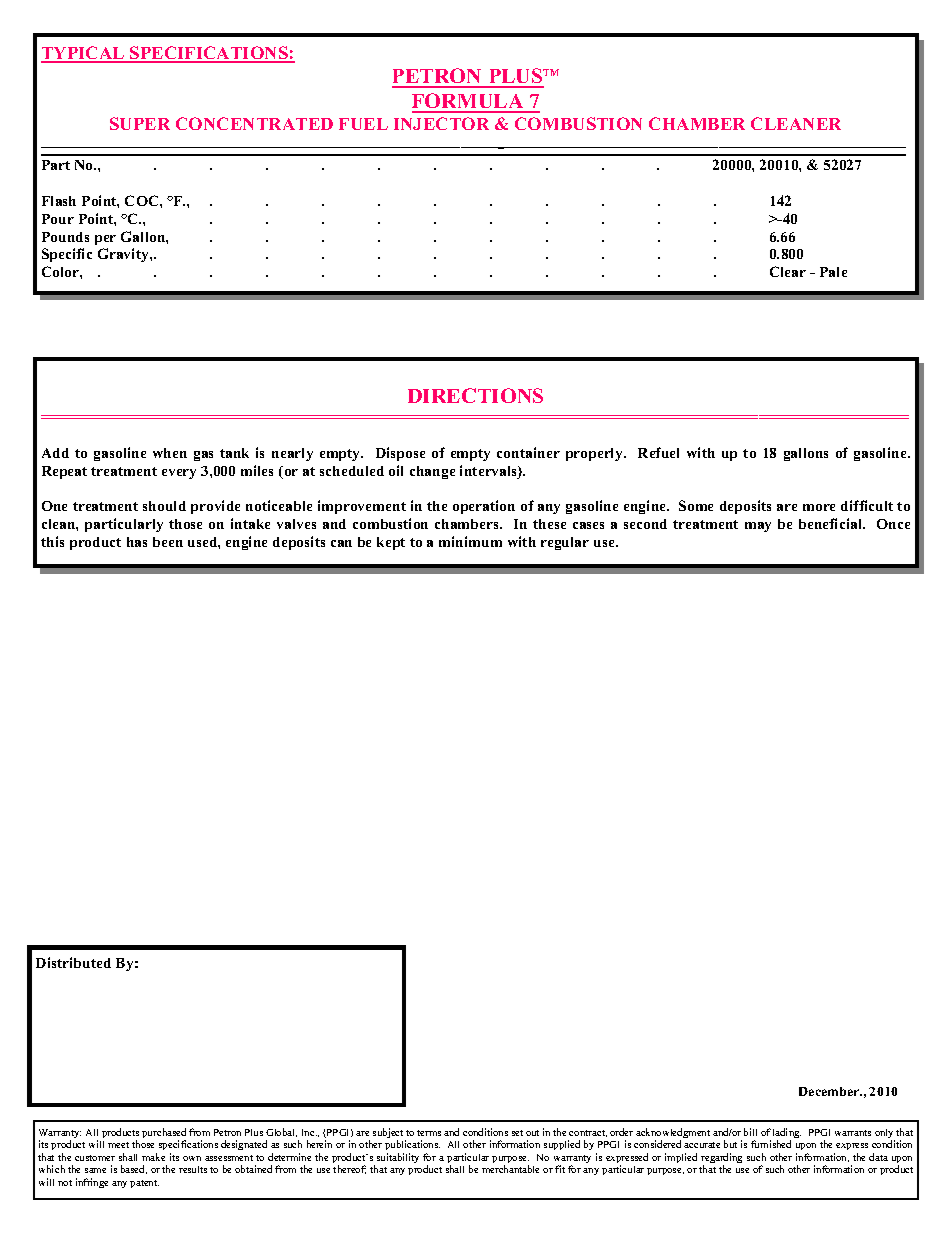 The image size is (952, 1233). I want to click on Clear, so click(788, 271).
